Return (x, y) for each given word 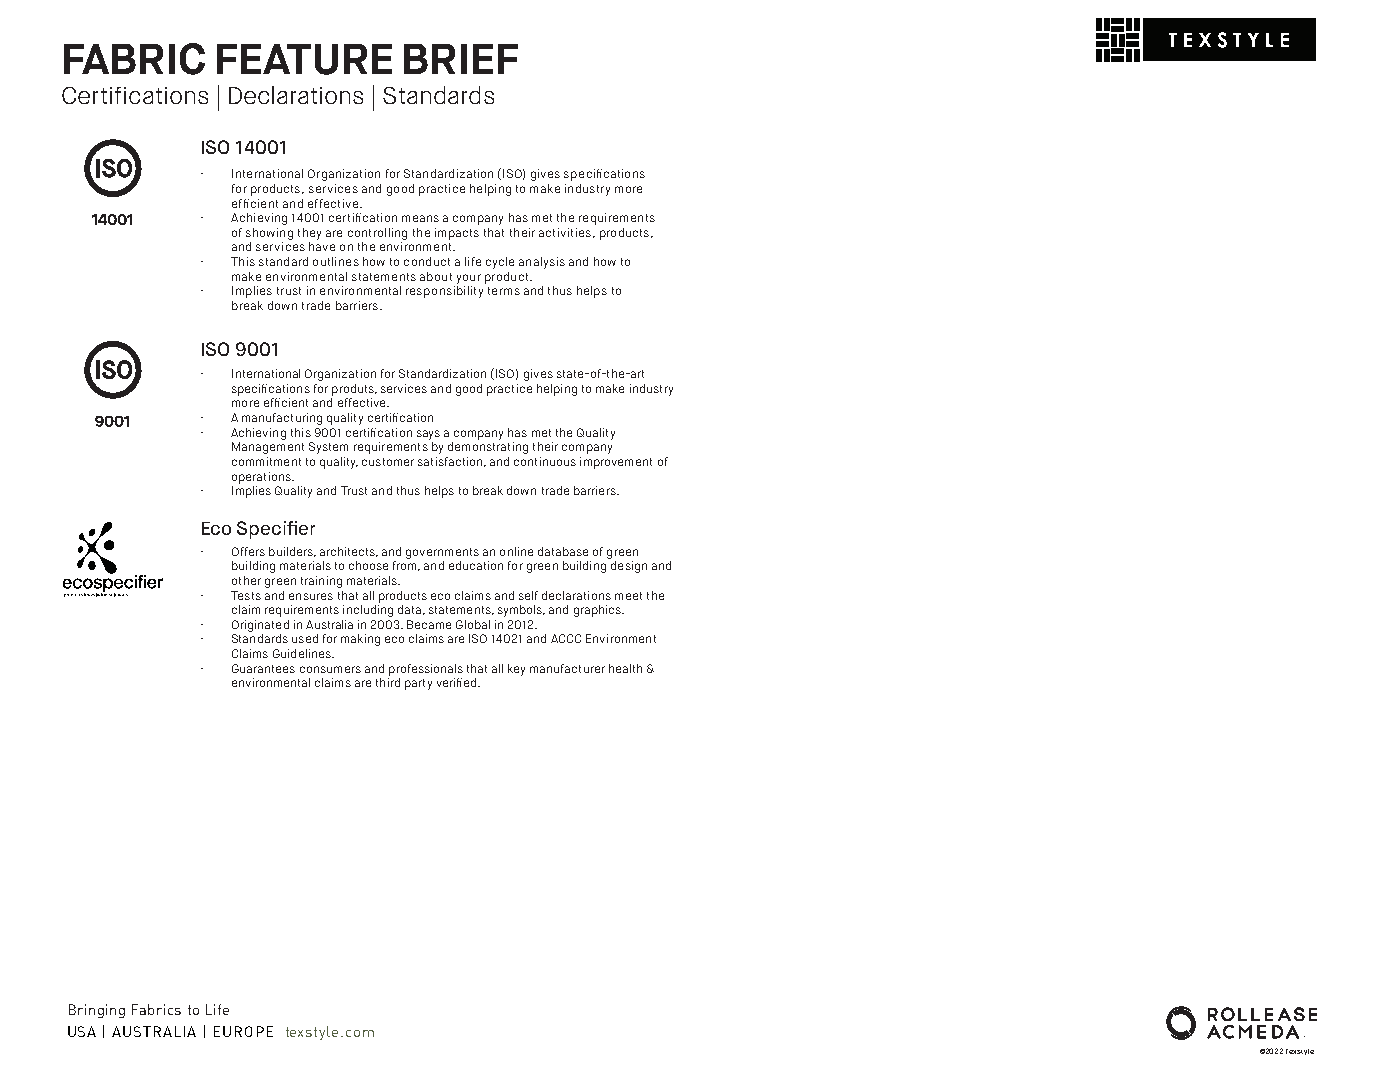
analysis (542, 263)
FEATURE (304, 59)
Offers (248, 551)
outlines (336, 261)
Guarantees (263, 668)
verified (458, 682)
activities (565, 232)
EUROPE (243, 1031)
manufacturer (567, 668)
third (388, 682)
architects (349, 552)
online (516, 551)
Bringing (97, 1011)
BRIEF (461, 59)
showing (269, 234)
